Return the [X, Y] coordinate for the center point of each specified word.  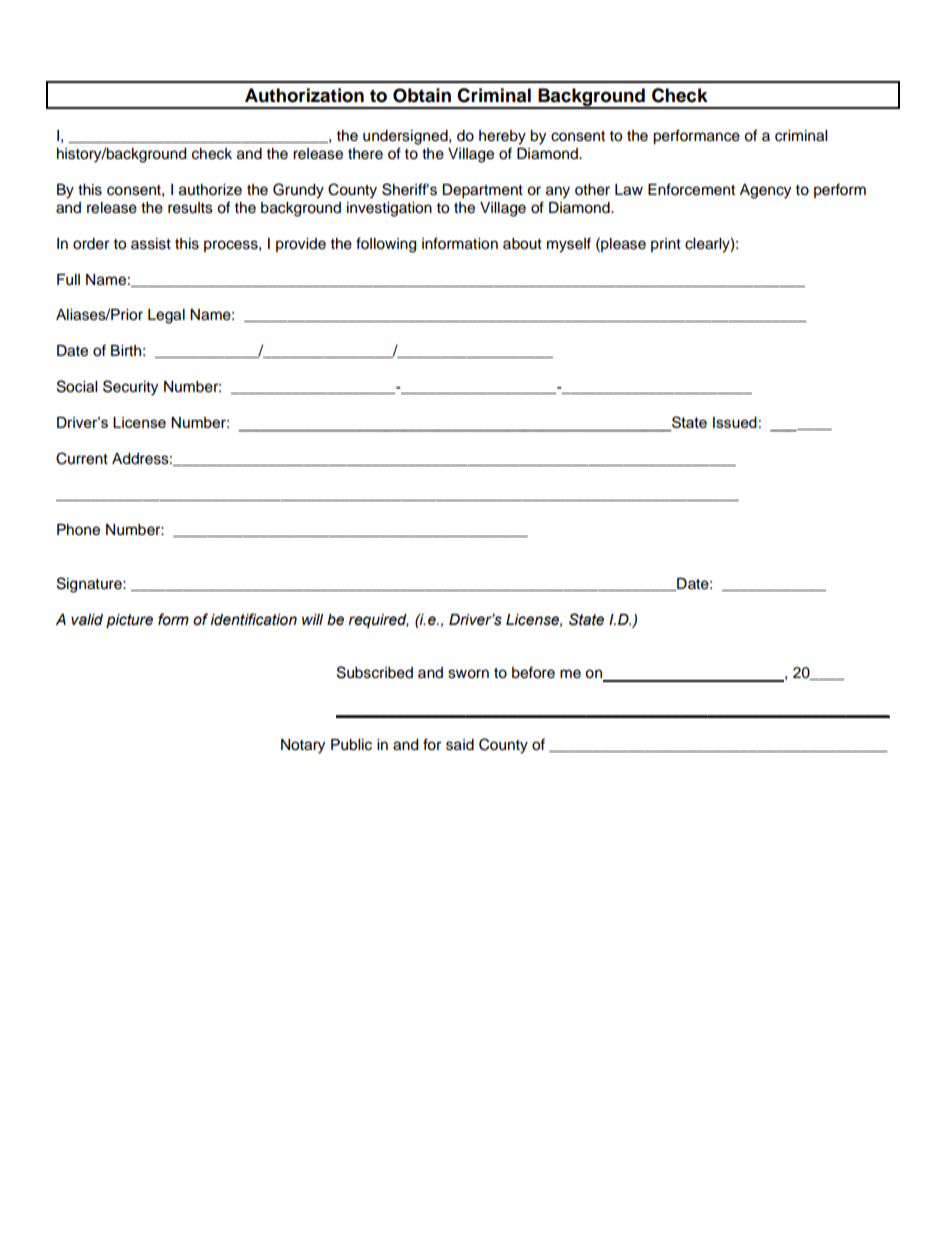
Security [130, 388]
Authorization [304, 95]
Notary [303, 746]
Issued [735, 422]
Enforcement [691, 189]
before [533, 672]
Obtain [422, 95]
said [460, 745]
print [666, 245]
